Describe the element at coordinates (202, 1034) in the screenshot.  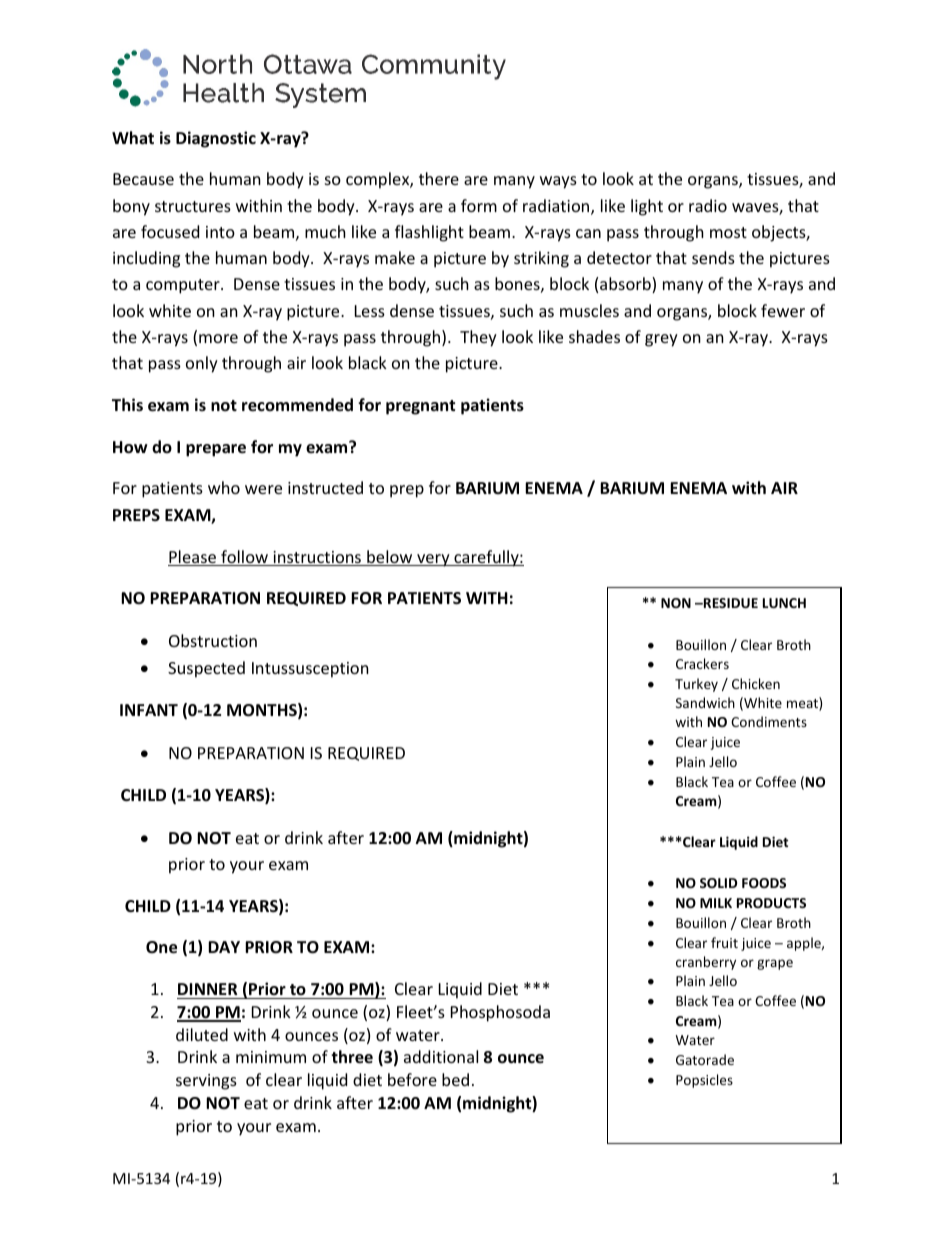
I see `diluted` at that location.
